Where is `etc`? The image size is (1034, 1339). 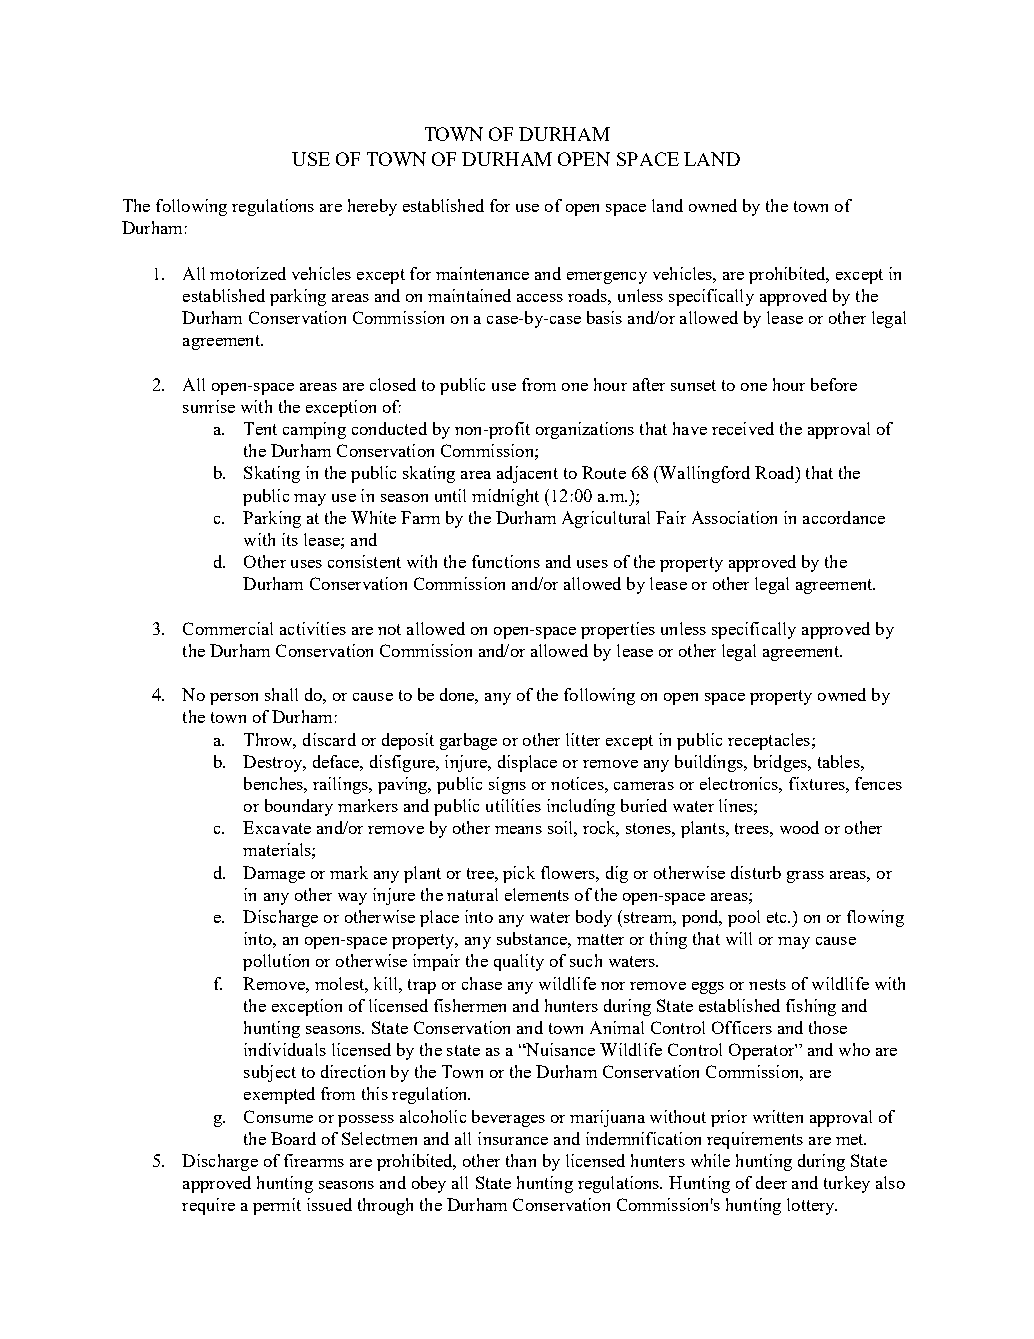 etc is located at coordinates (778, 917).
